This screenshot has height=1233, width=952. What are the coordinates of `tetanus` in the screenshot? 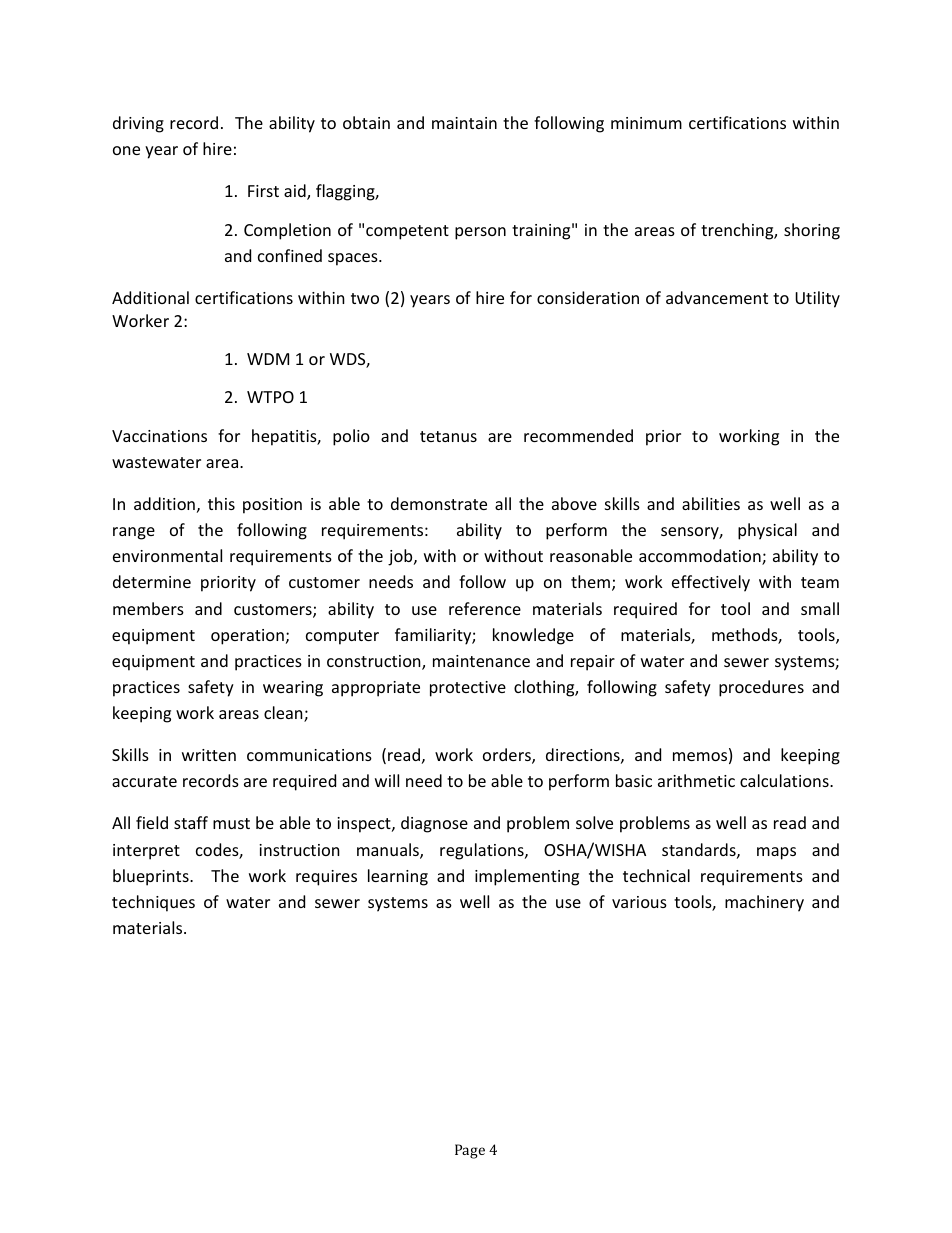 It's located at (448, 436).
